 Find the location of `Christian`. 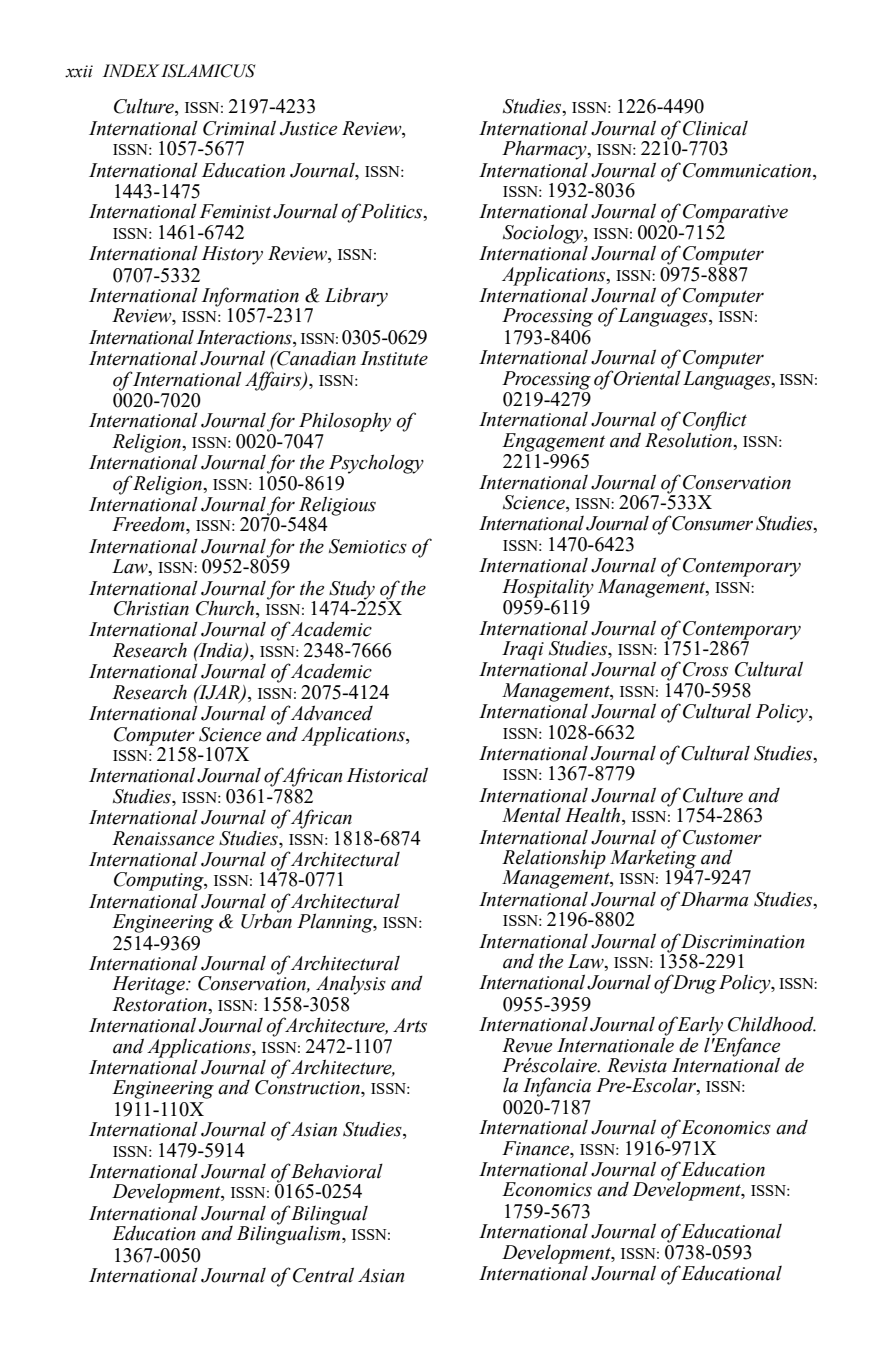

Christian is located at coordinates (151, 608).
